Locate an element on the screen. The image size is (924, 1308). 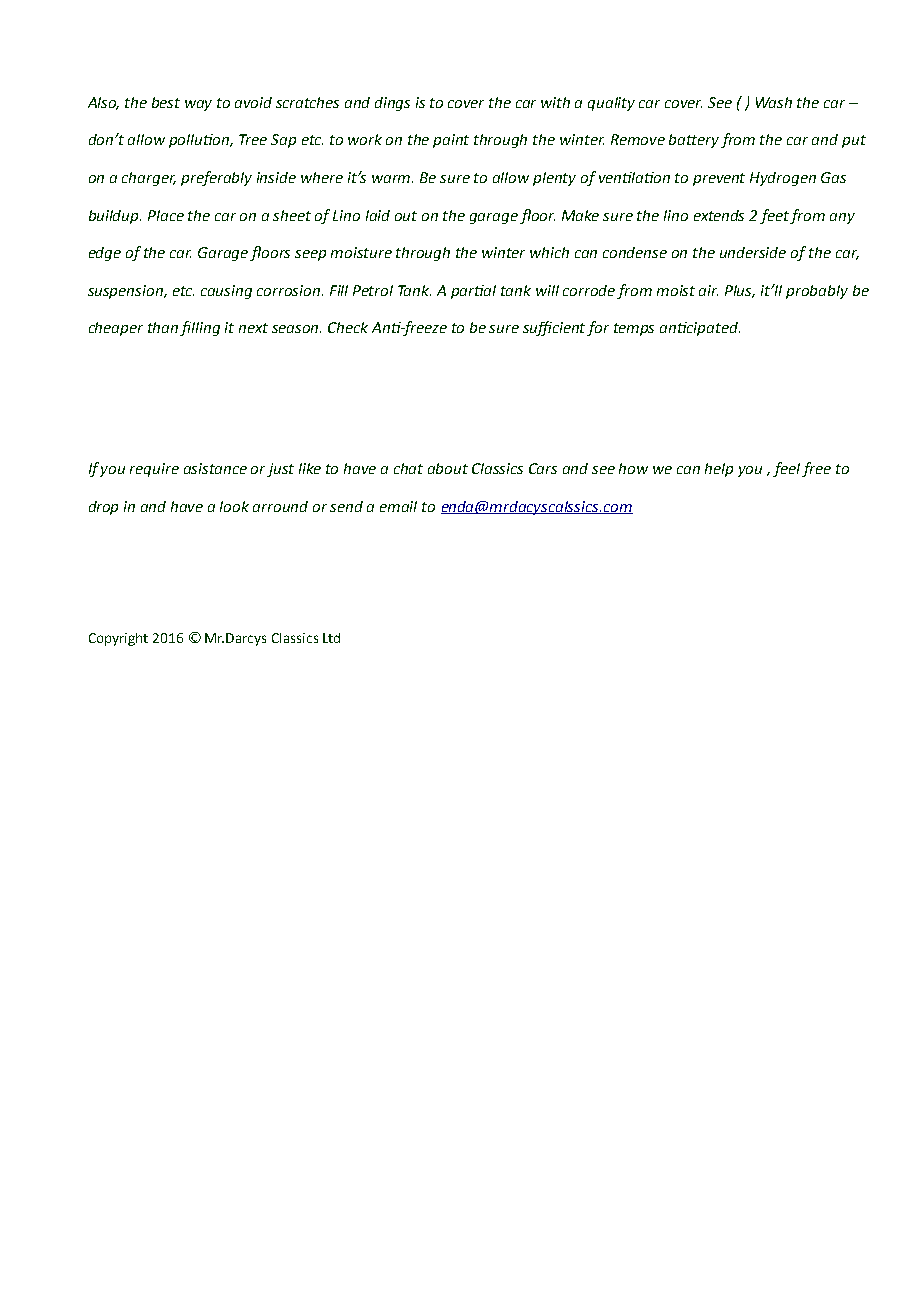
Ltd is located at coordinates (331, 638).
